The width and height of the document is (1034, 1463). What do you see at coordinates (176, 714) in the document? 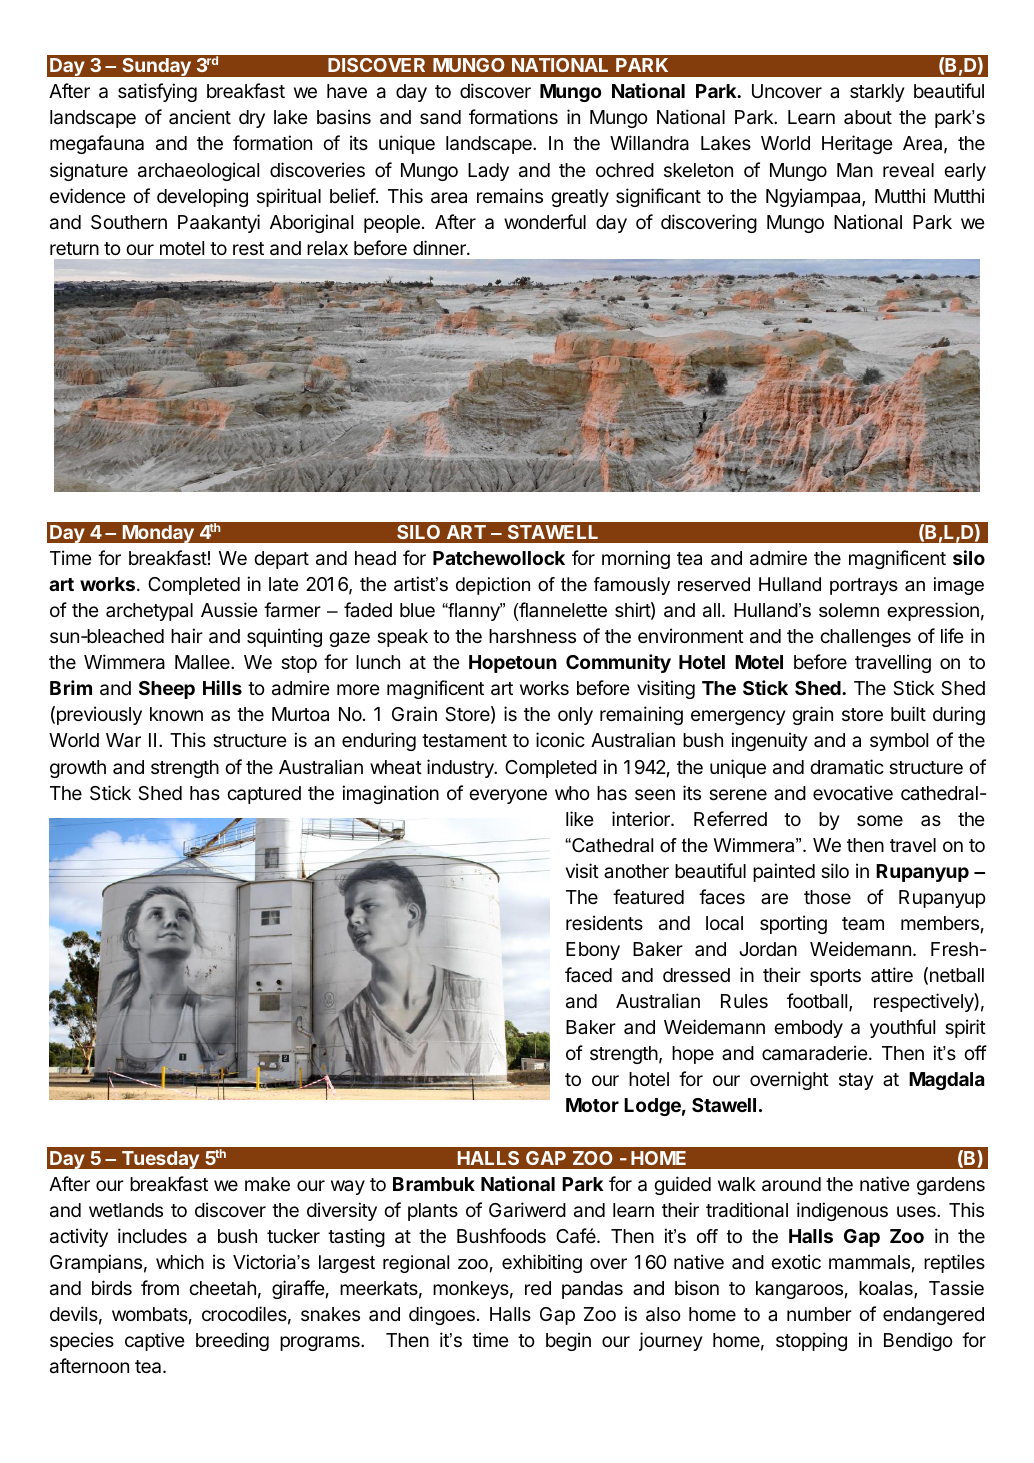
I see `known` at bounding box center [176, 714].
